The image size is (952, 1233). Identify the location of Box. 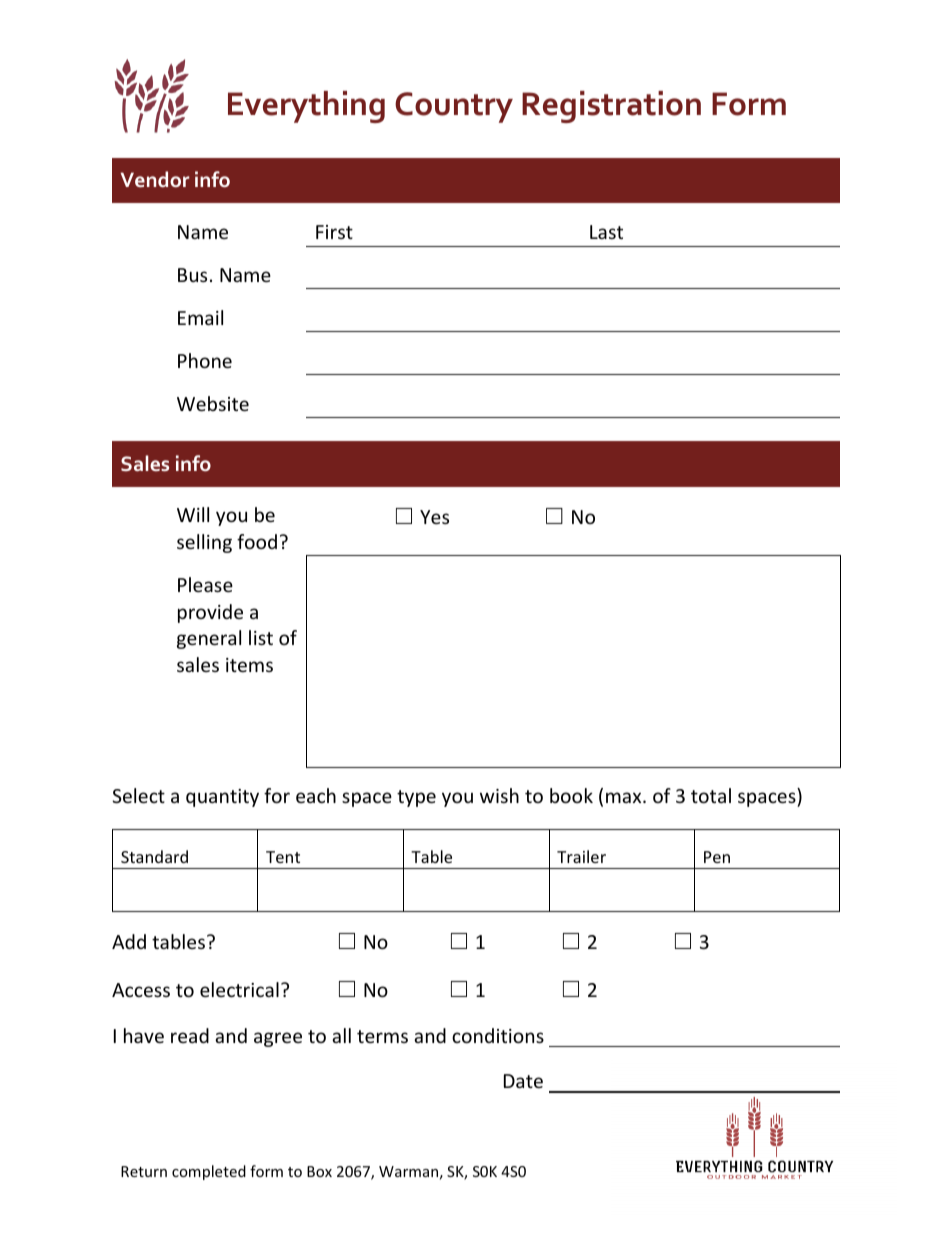
(319, 1171).
